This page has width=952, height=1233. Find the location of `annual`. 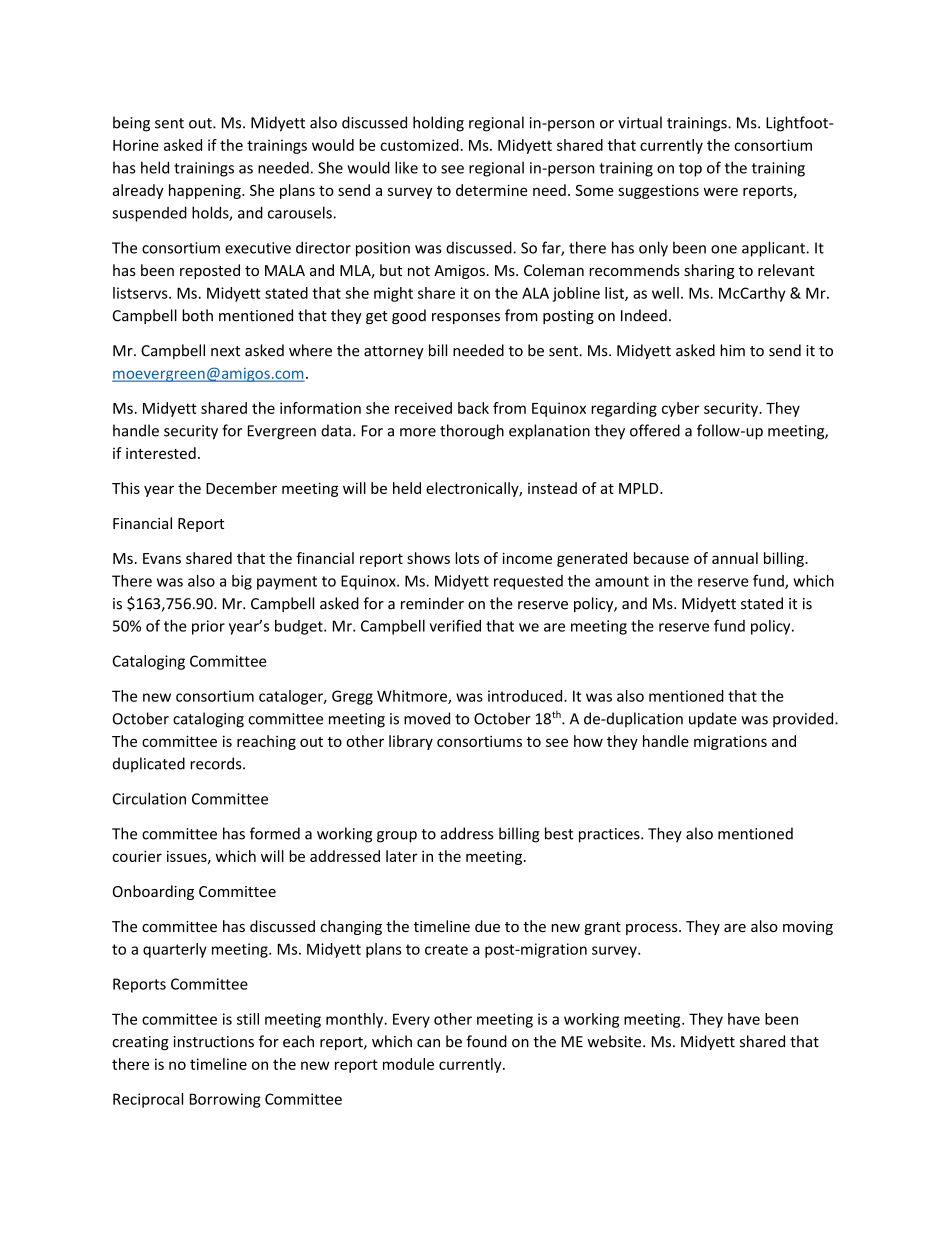

annual is located at coordinates (735, 558).
